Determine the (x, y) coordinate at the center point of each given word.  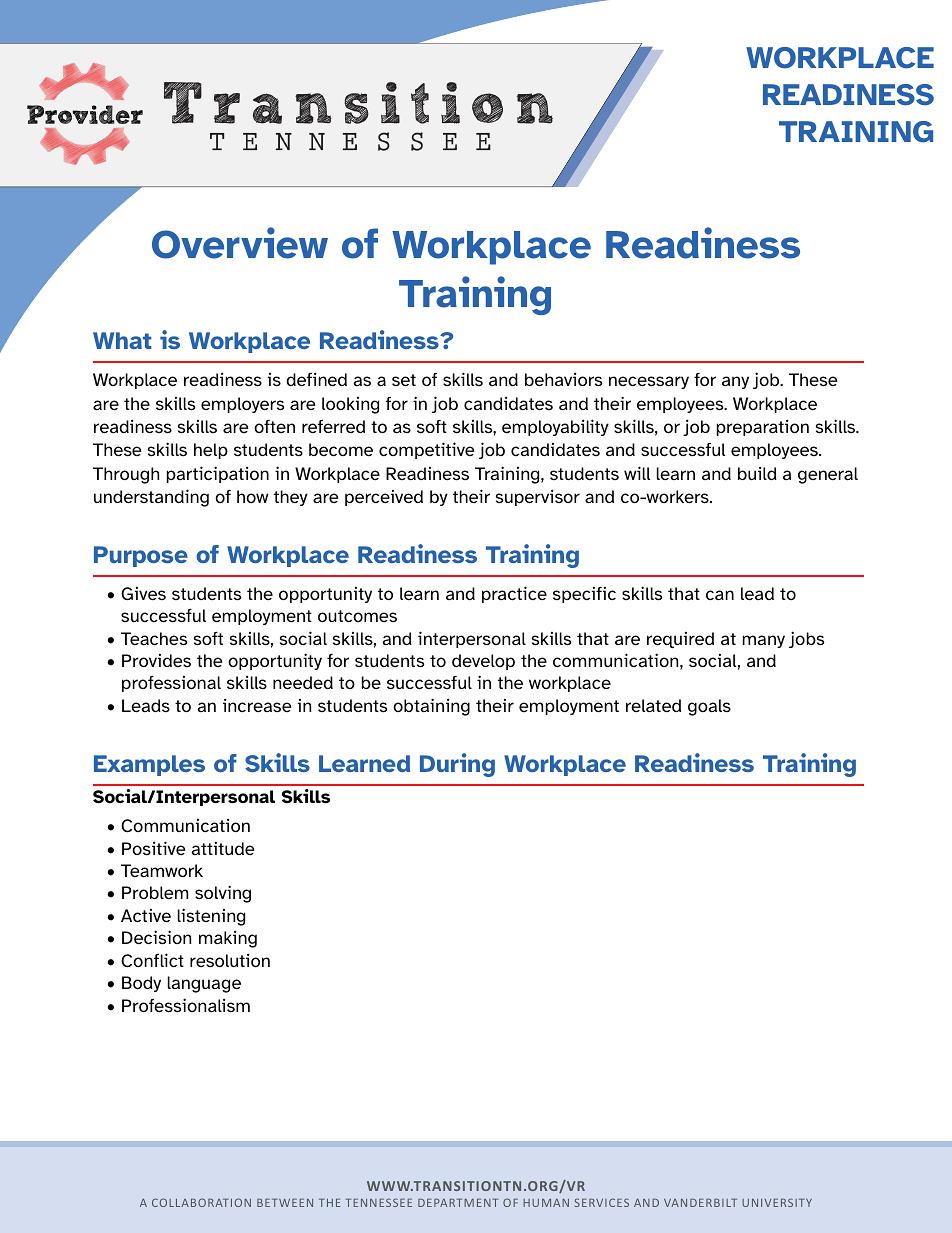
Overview (240, 243)
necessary (649, 382)
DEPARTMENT (458, 1202)
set (404, 380)
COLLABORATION (201, 1202)
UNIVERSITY (777, 1202)
